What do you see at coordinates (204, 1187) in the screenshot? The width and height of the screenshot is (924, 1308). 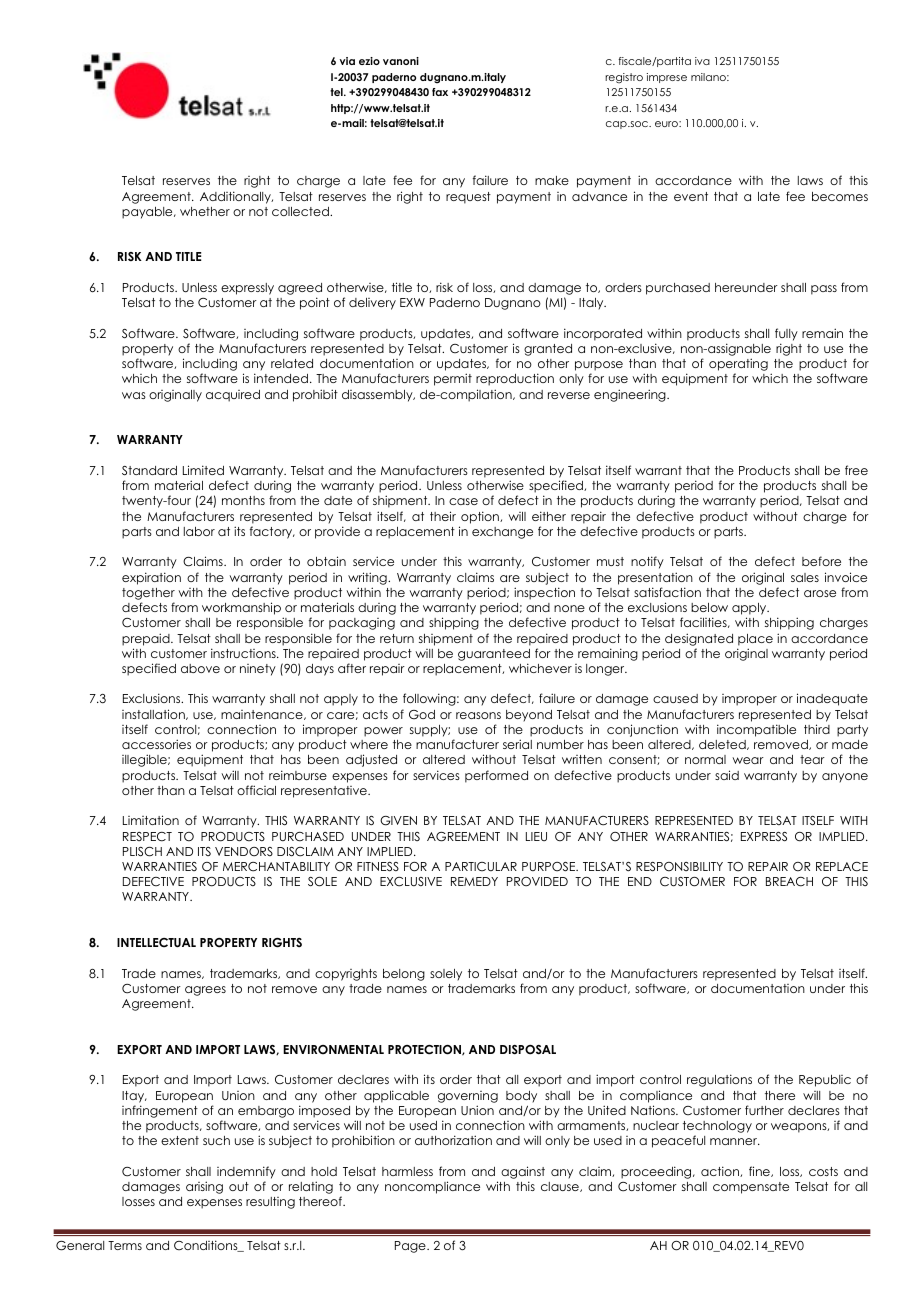 I see `arising` at bounding box center [204, 1187].
